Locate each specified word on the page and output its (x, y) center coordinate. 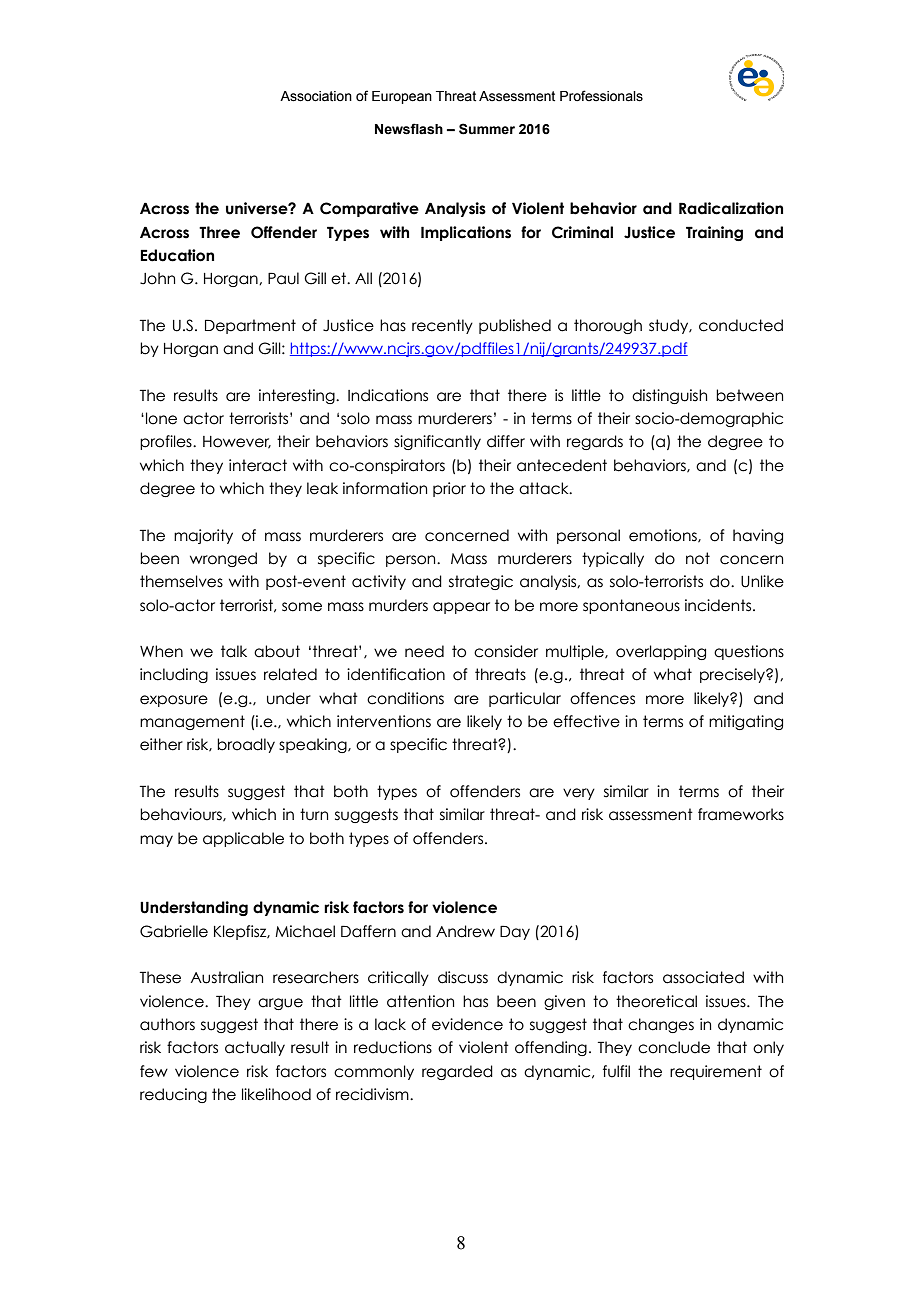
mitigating (746, 722)
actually (255, 1048)
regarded (457, 1072)
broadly (246, 745)
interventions (384, 721)
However (237, 442)
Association (316, 96)
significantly (437, 442)
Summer (487, 129)
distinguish (669, 396)
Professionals (601, 96)
